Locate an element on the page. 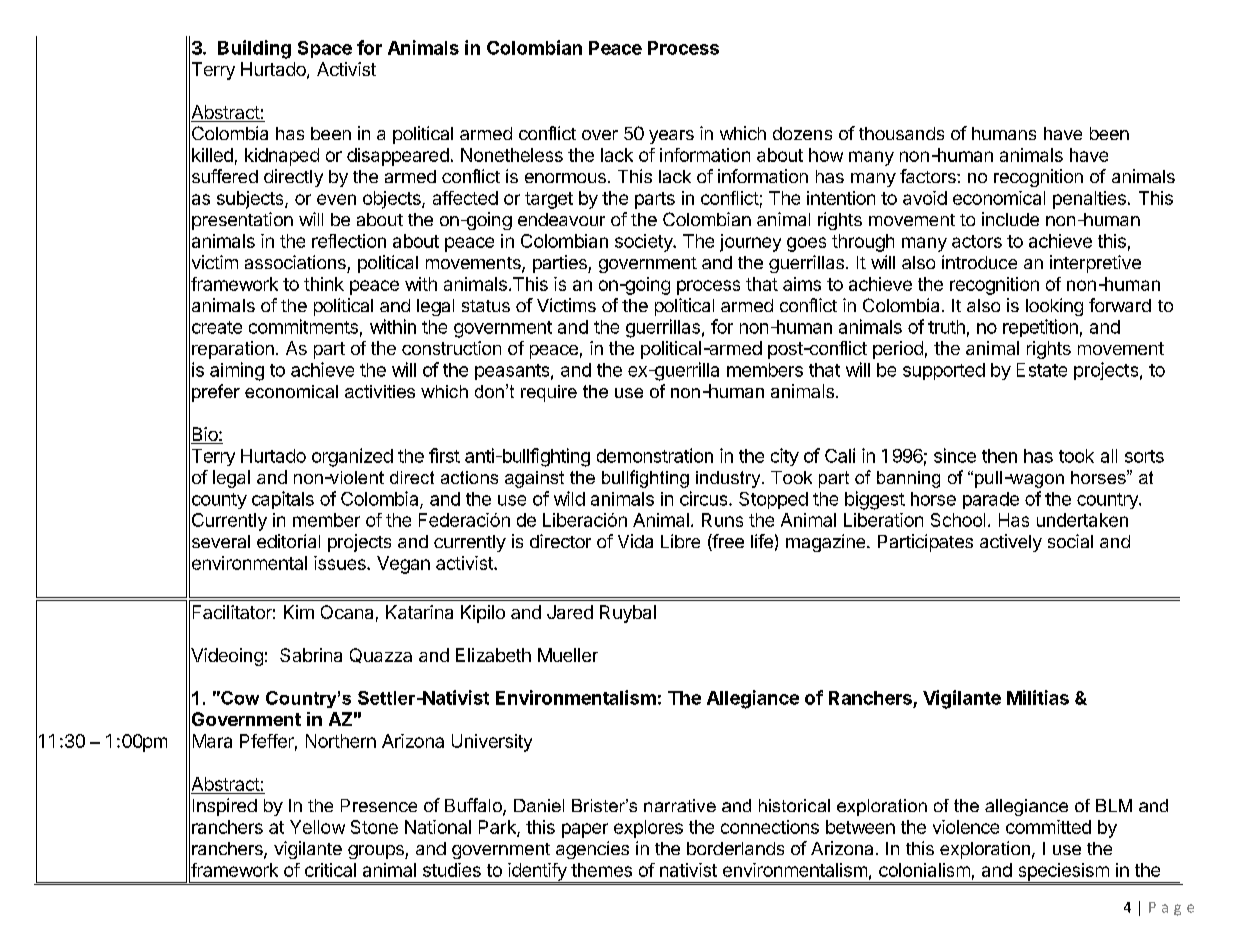  Kim is located at coordinates (299, 612).
